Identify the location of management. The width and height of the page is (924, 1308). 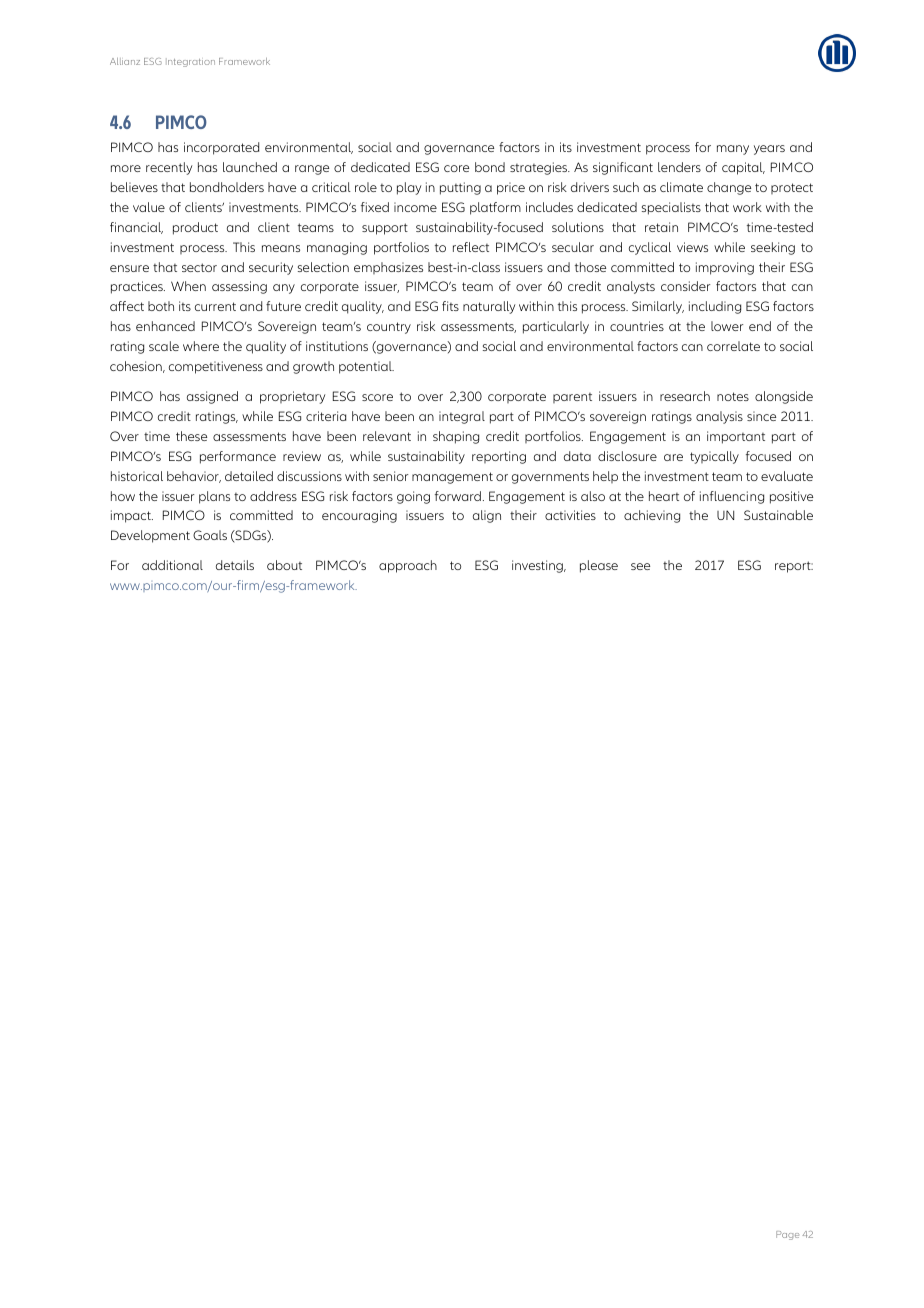
(452, 478).
